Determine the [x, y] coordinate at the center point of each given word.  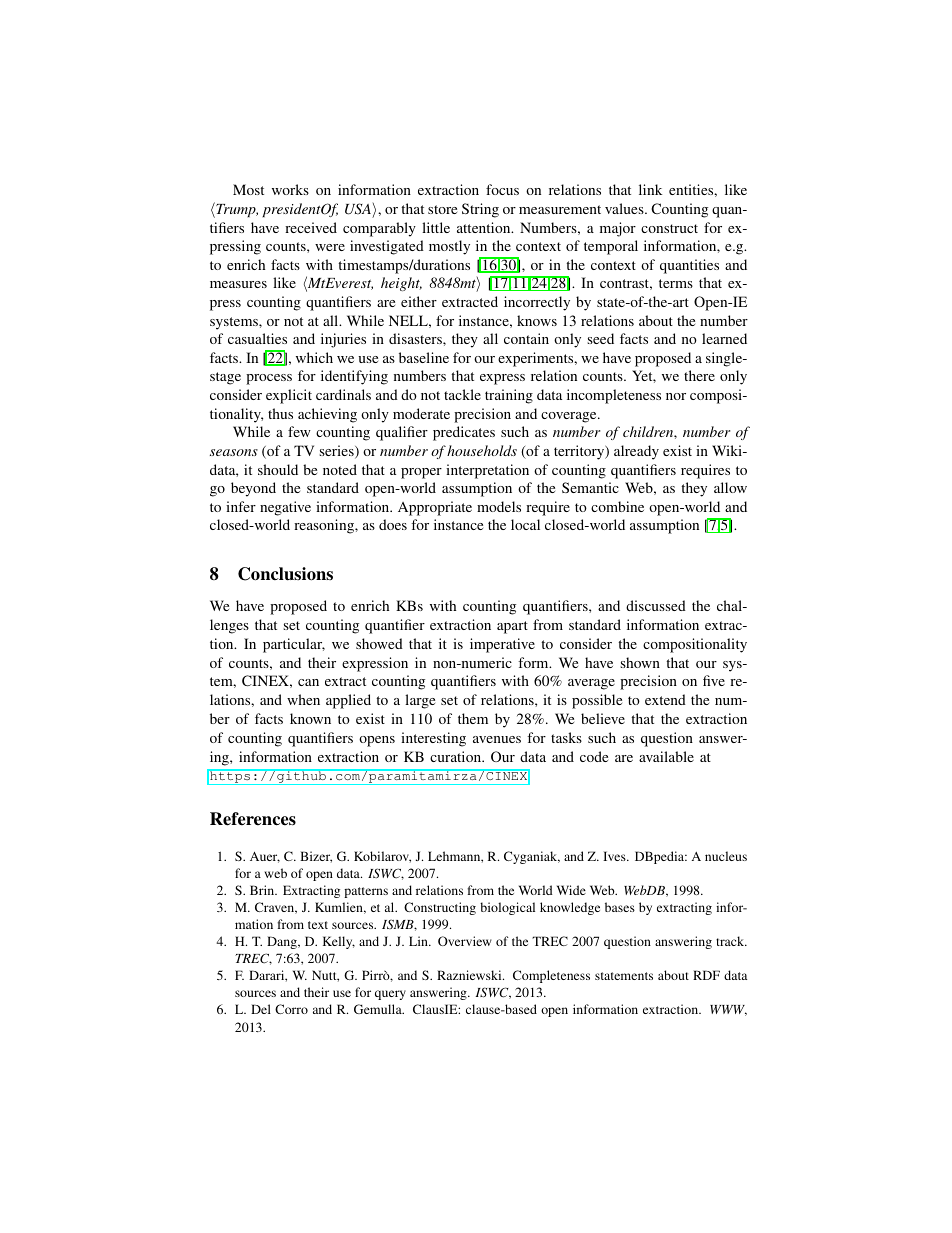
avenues [497, 739]
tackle [462, 394]
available [666, 756]
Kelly [339, 942]
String [480, 210]
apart [512, 627]
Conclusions [285, 574]
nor [676, 396]
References [253, 819]
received [311, 227]
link [650, 189]
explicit [289, 396]
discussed [656, 605]
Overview [465, 941]
